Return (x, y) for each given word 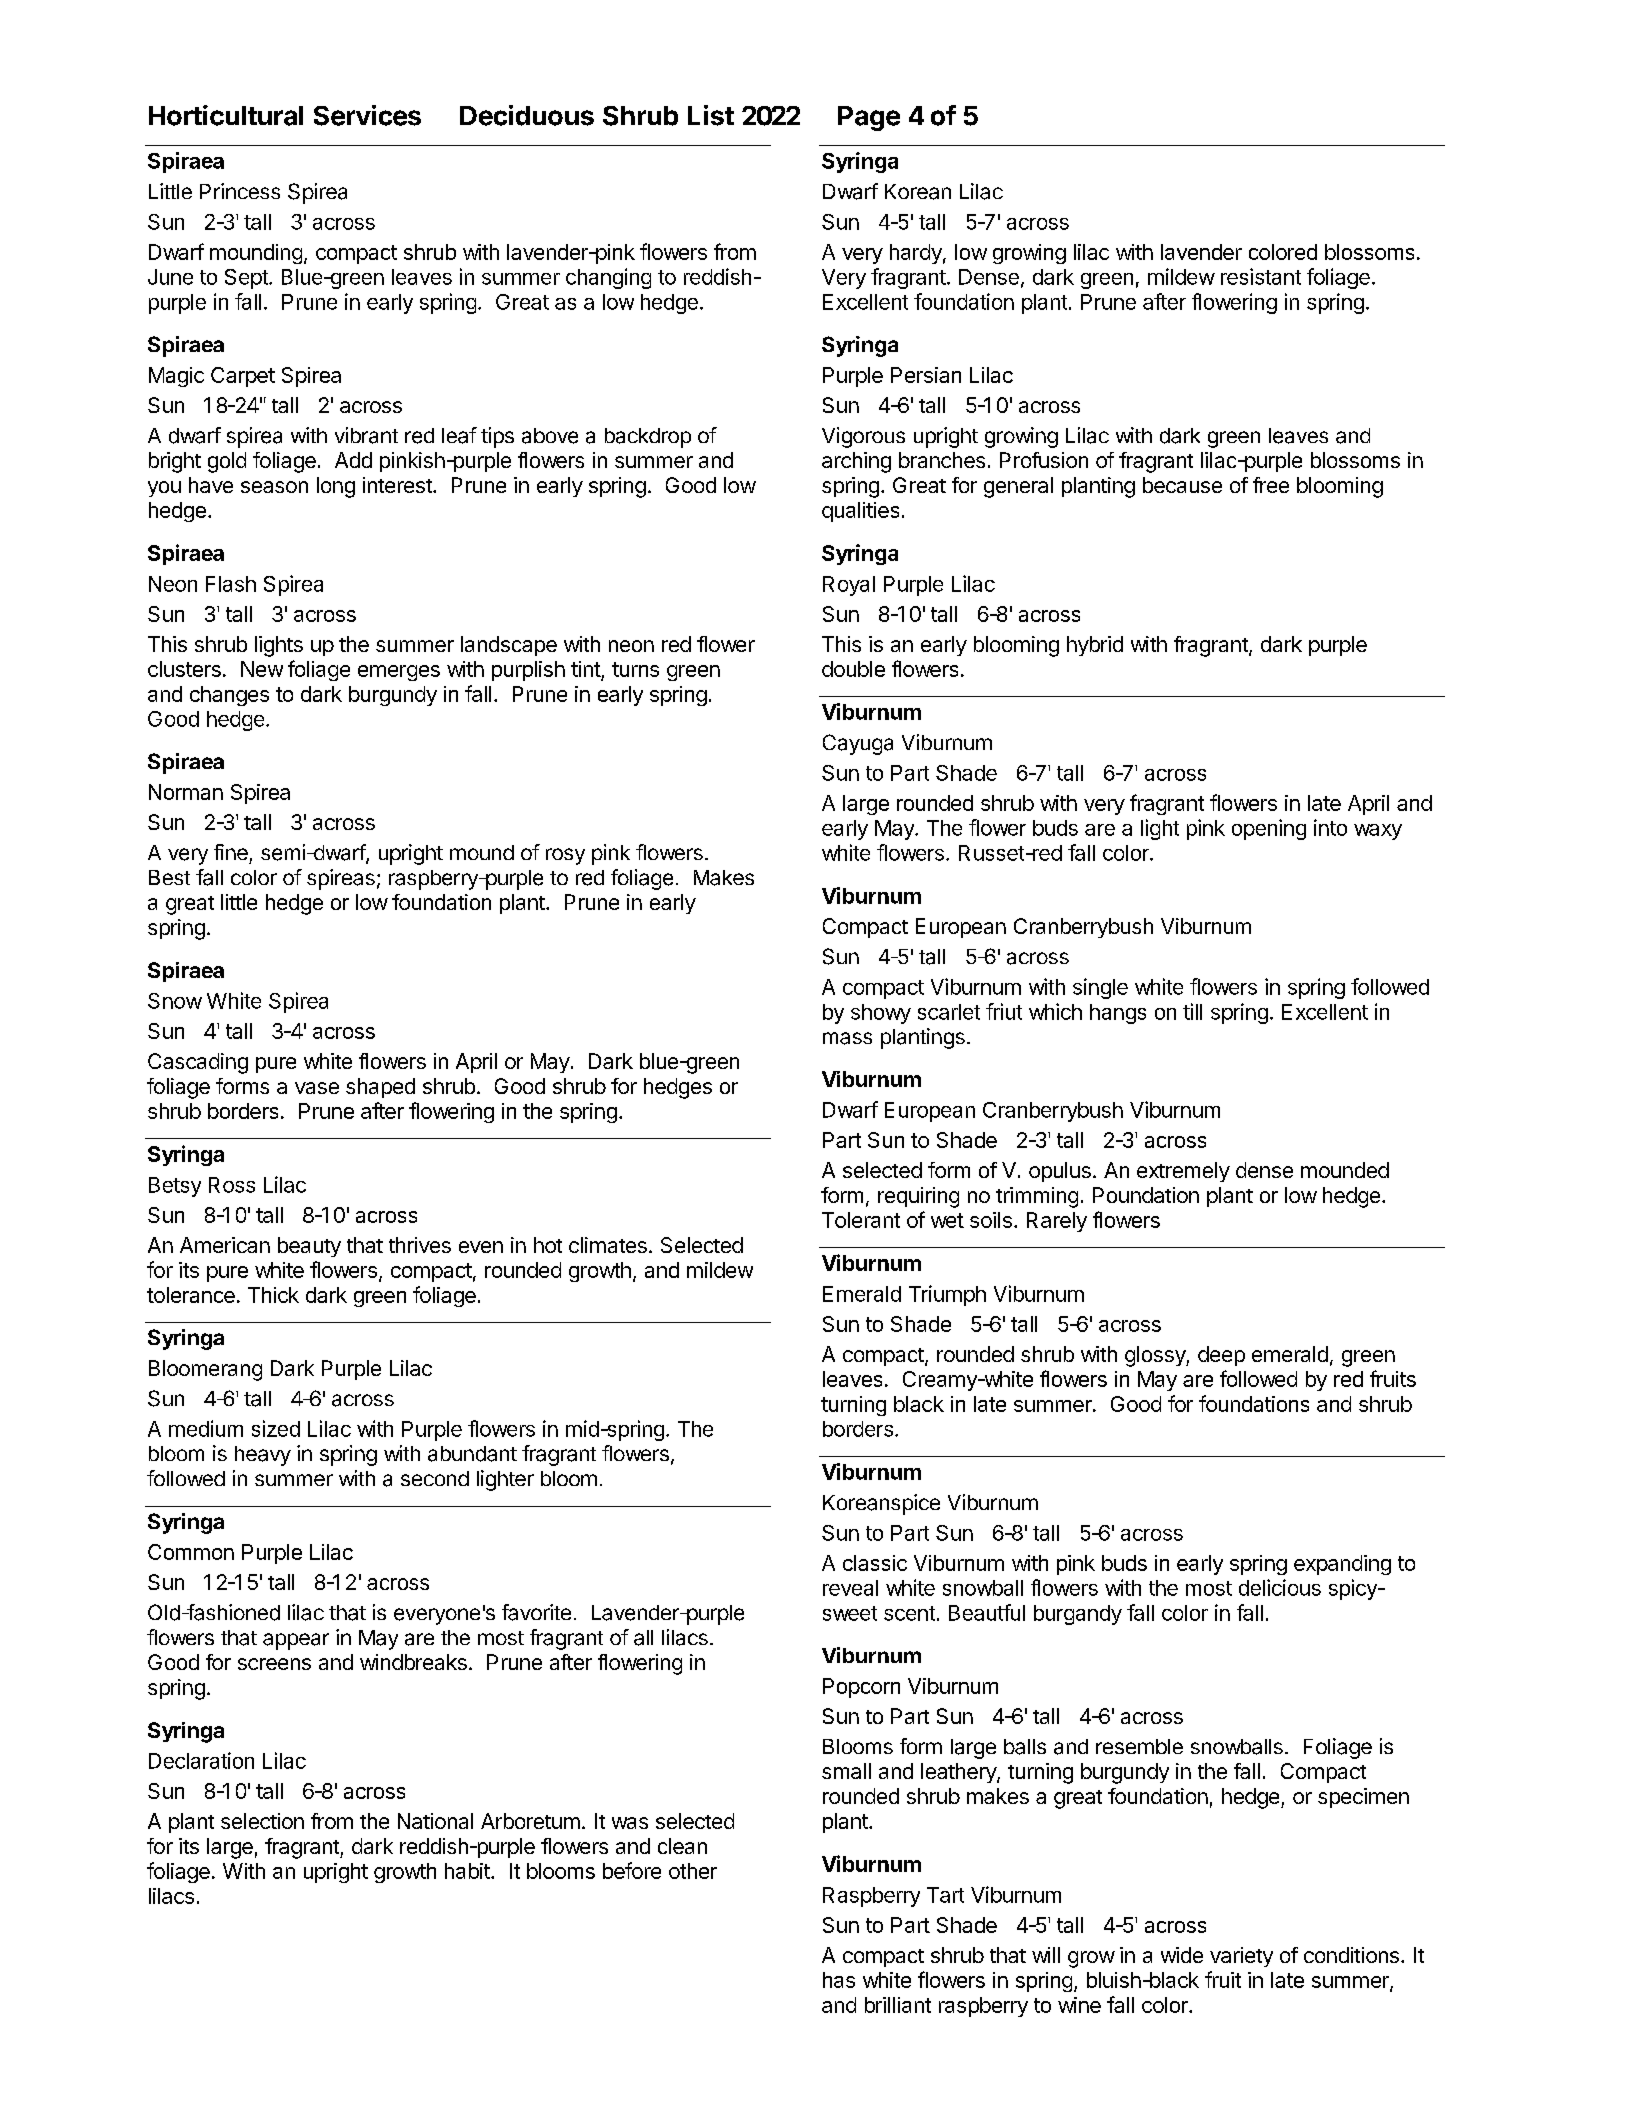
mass (847, 1038)
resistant (1261, 276)
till (1192, 1011)
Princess (240, 191)
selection (262, 1821)
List (711, 115)
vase (317, 1088)
